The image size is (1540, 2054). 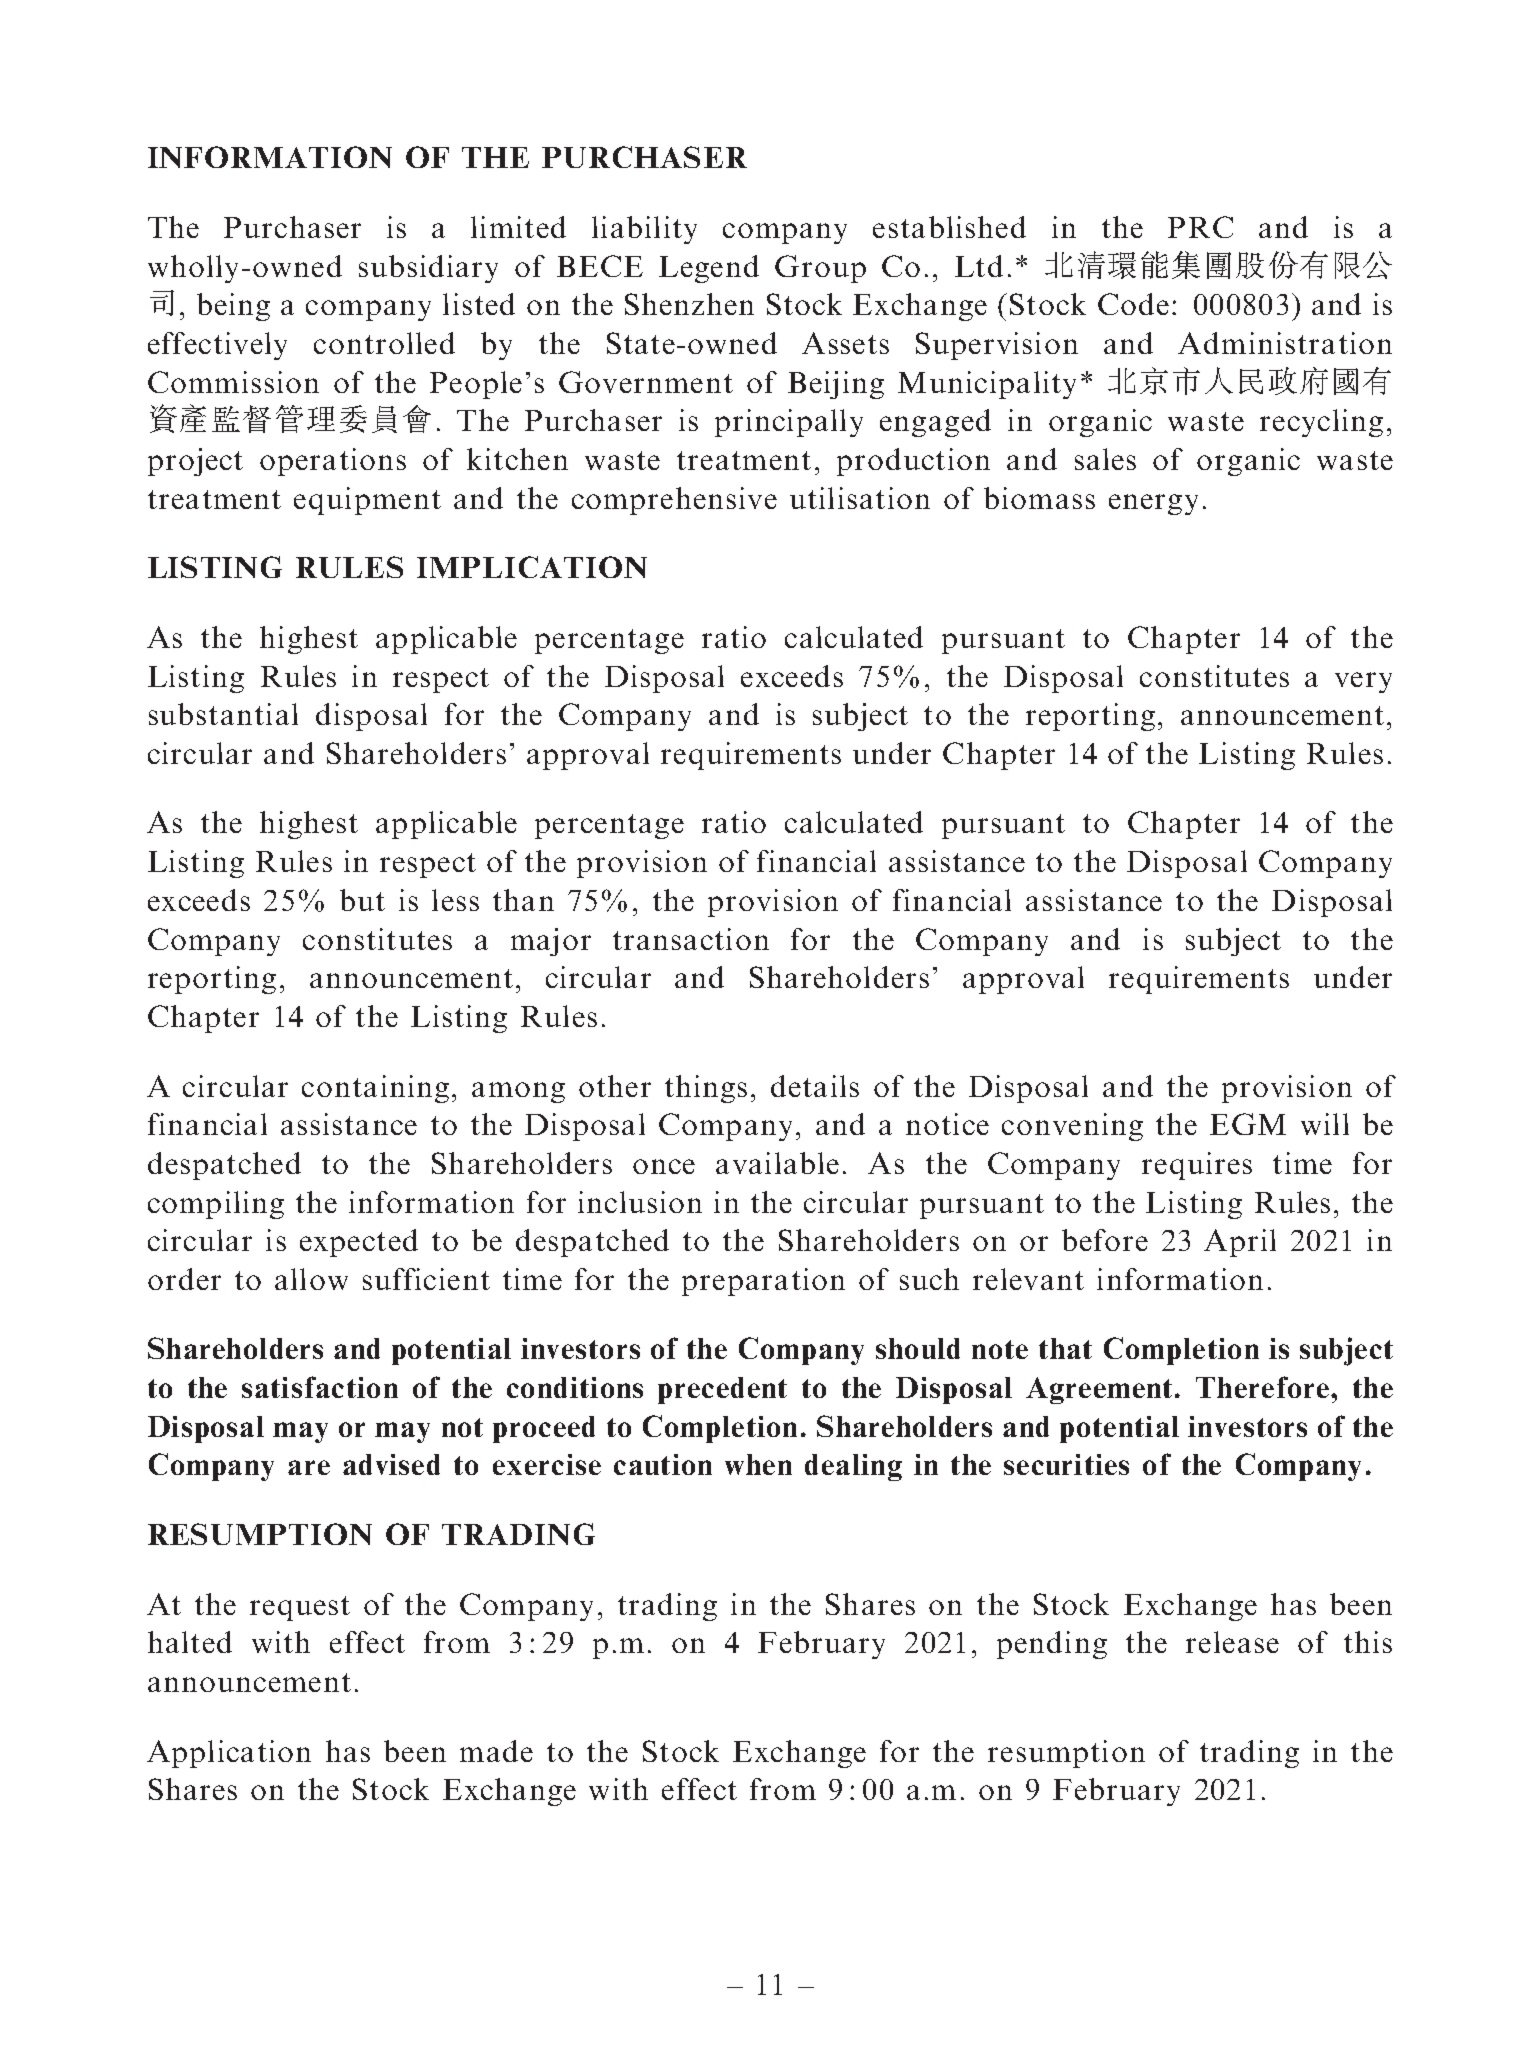 I want to click on very, so click(x=1363, y=682).
